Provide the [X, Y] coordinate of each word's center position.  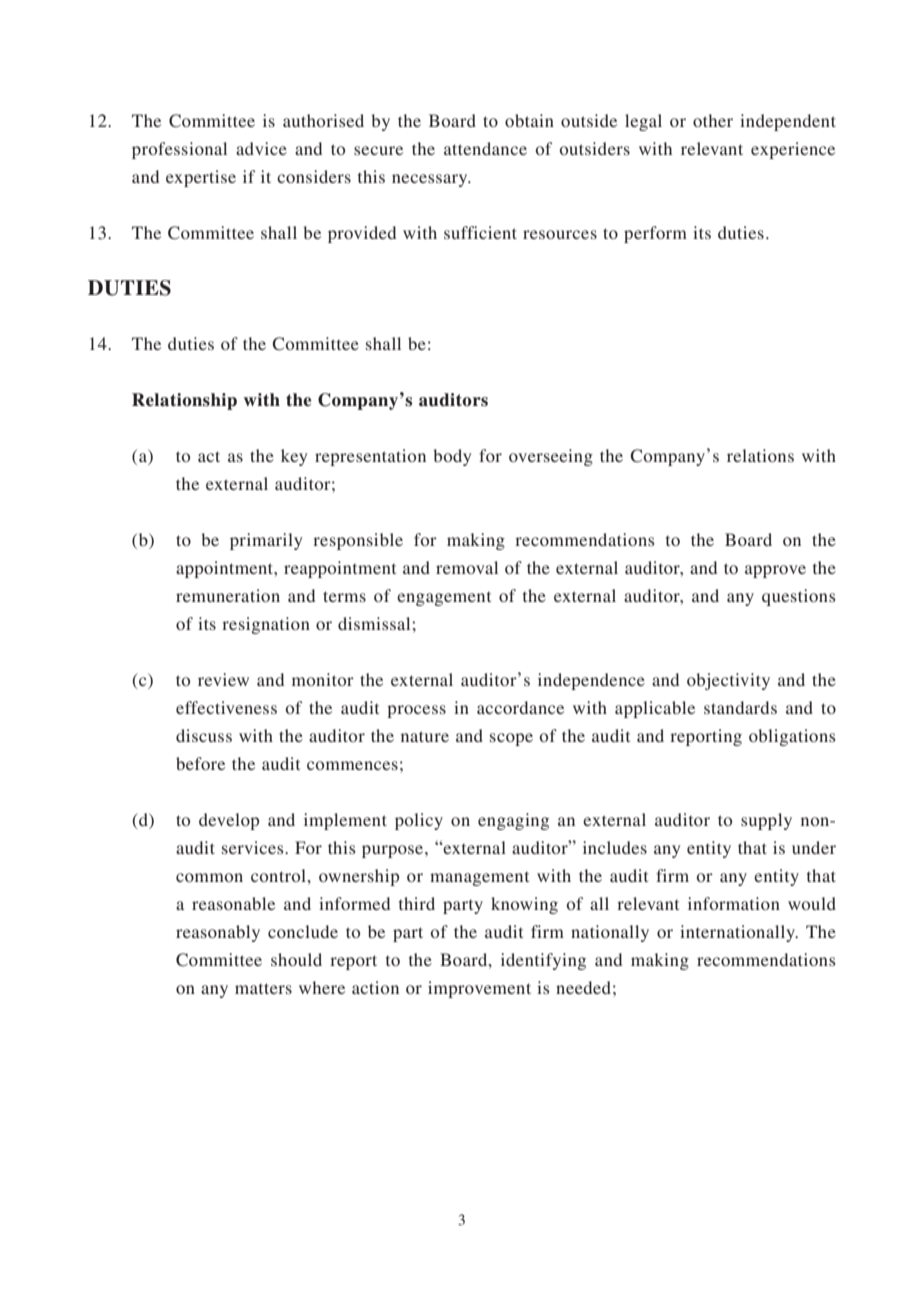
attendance [485, 148]
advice [261, 148]
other [713, 120]
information [734, 903]
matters [263, 988]
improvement [479, 989]
